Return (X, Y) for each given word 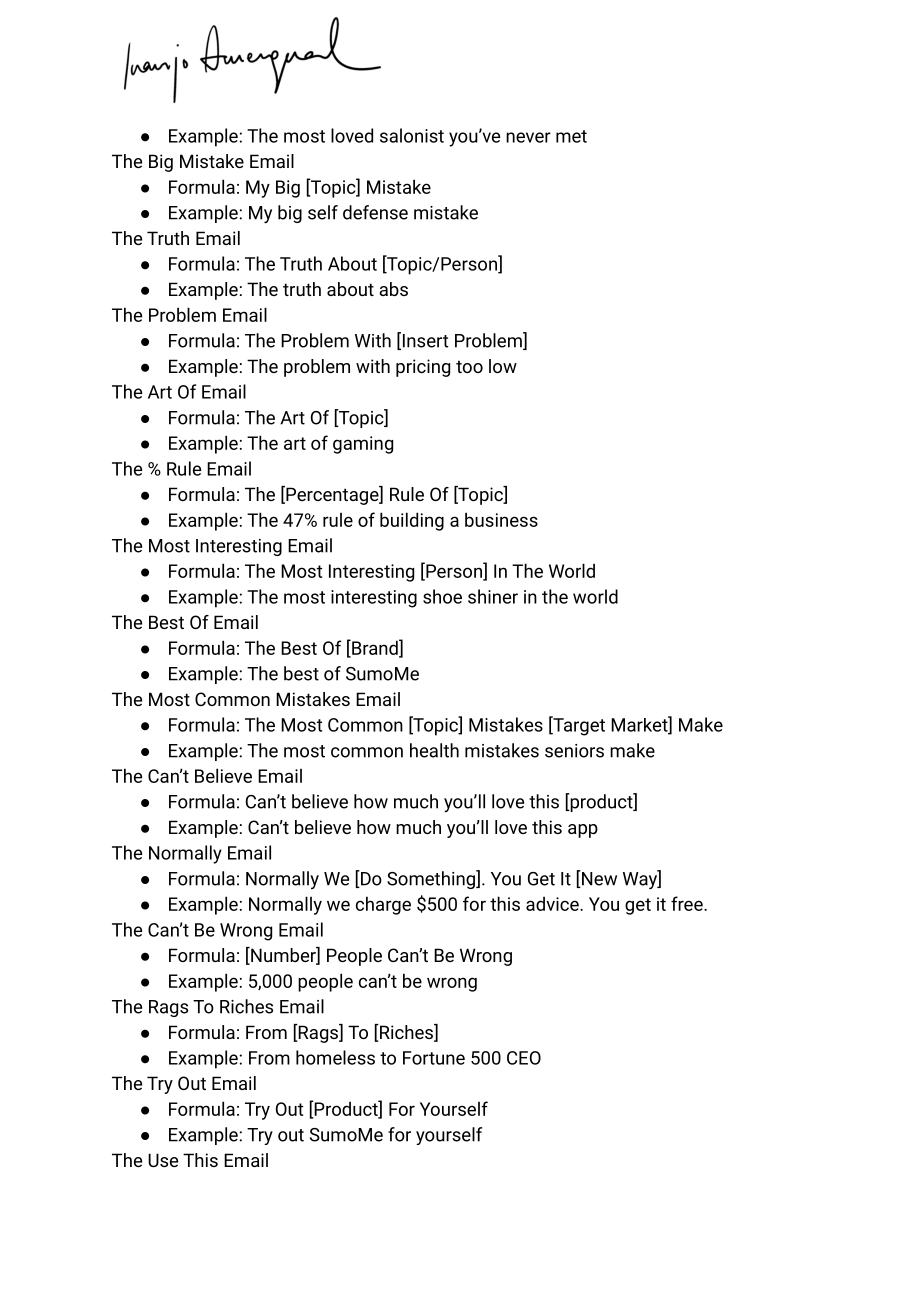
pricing (423, 368)
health (434, 750)
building (412, 521)
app (583, 831)
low (503, 366)
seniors (574, 751)
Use (163, 1160)
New (598, 879)
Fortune (434, 1058)
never (528, 137)
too (469, 366)
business (501, 519)
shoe (442, 596)
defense (375, 212)
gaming (363, 445)
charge (383, 905)
